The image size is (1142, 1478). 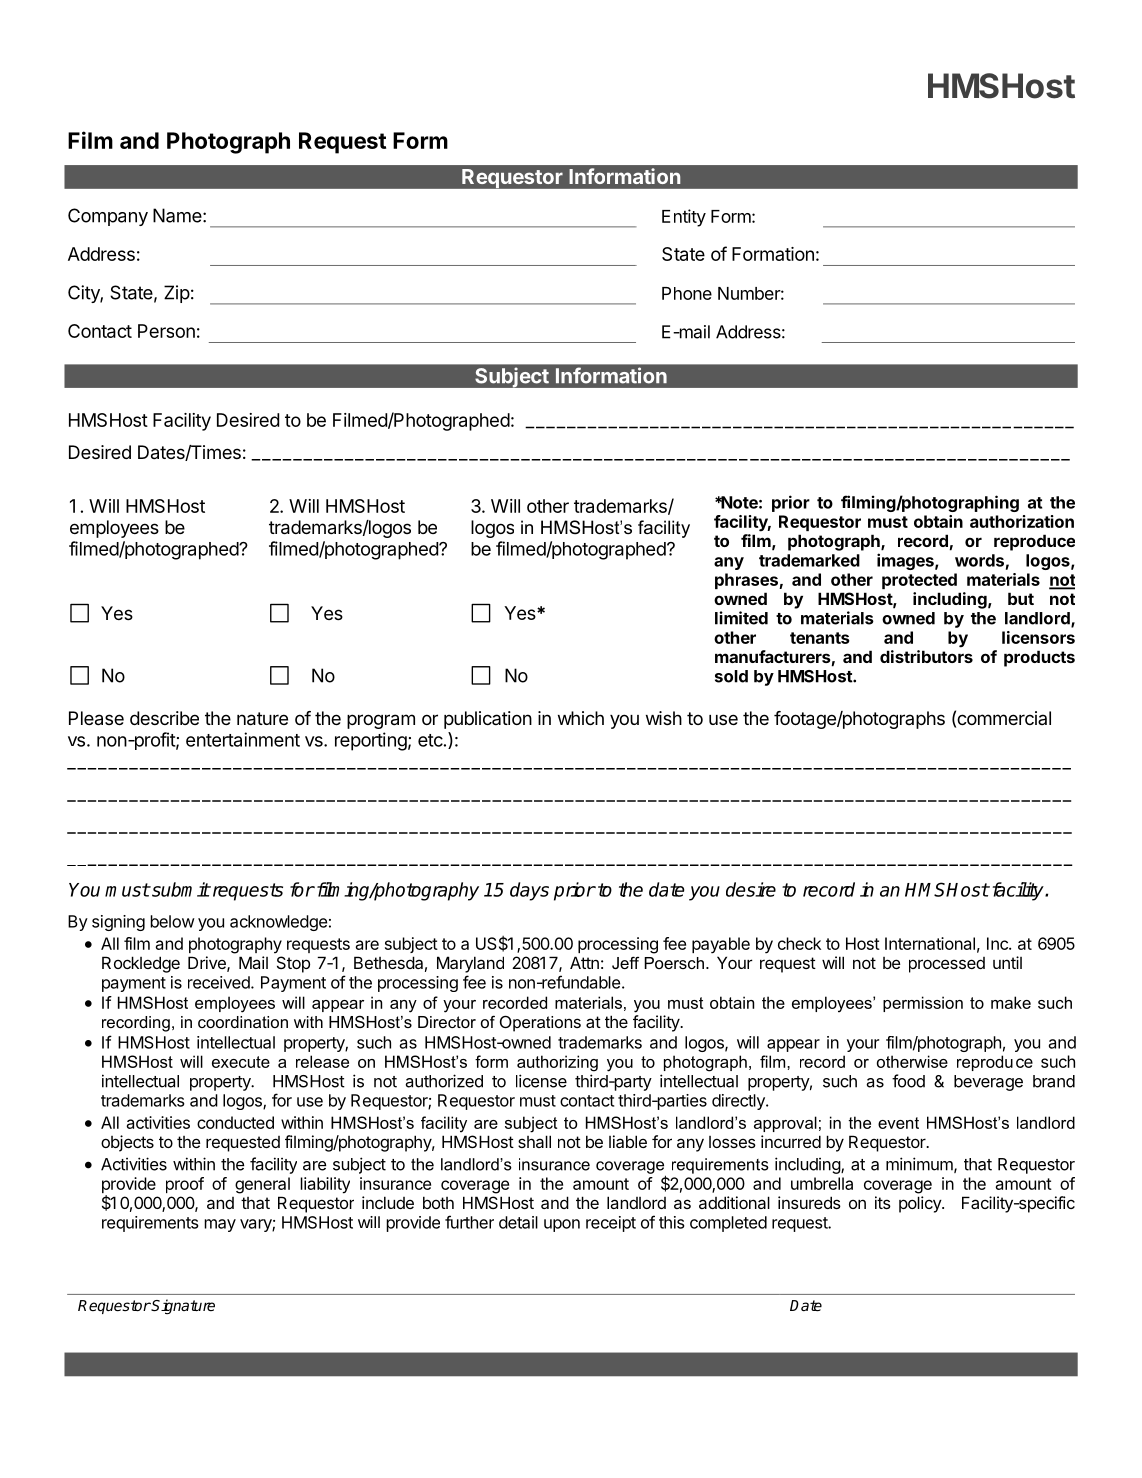 I want to click on Zip, so click(x=177, y=294).
